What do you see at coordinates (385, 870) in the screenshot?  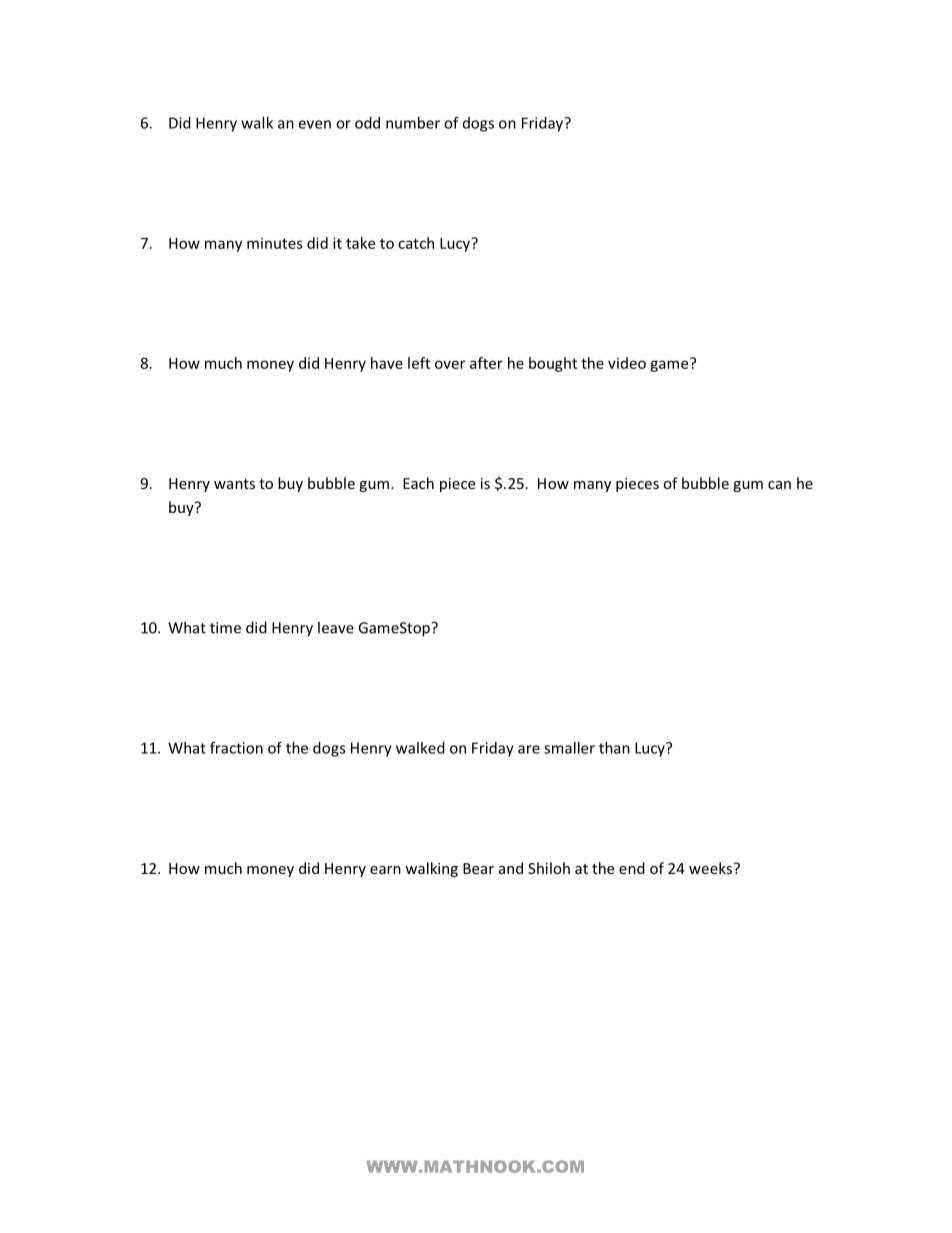 I see `earn` at bounding box center [385, 870].
